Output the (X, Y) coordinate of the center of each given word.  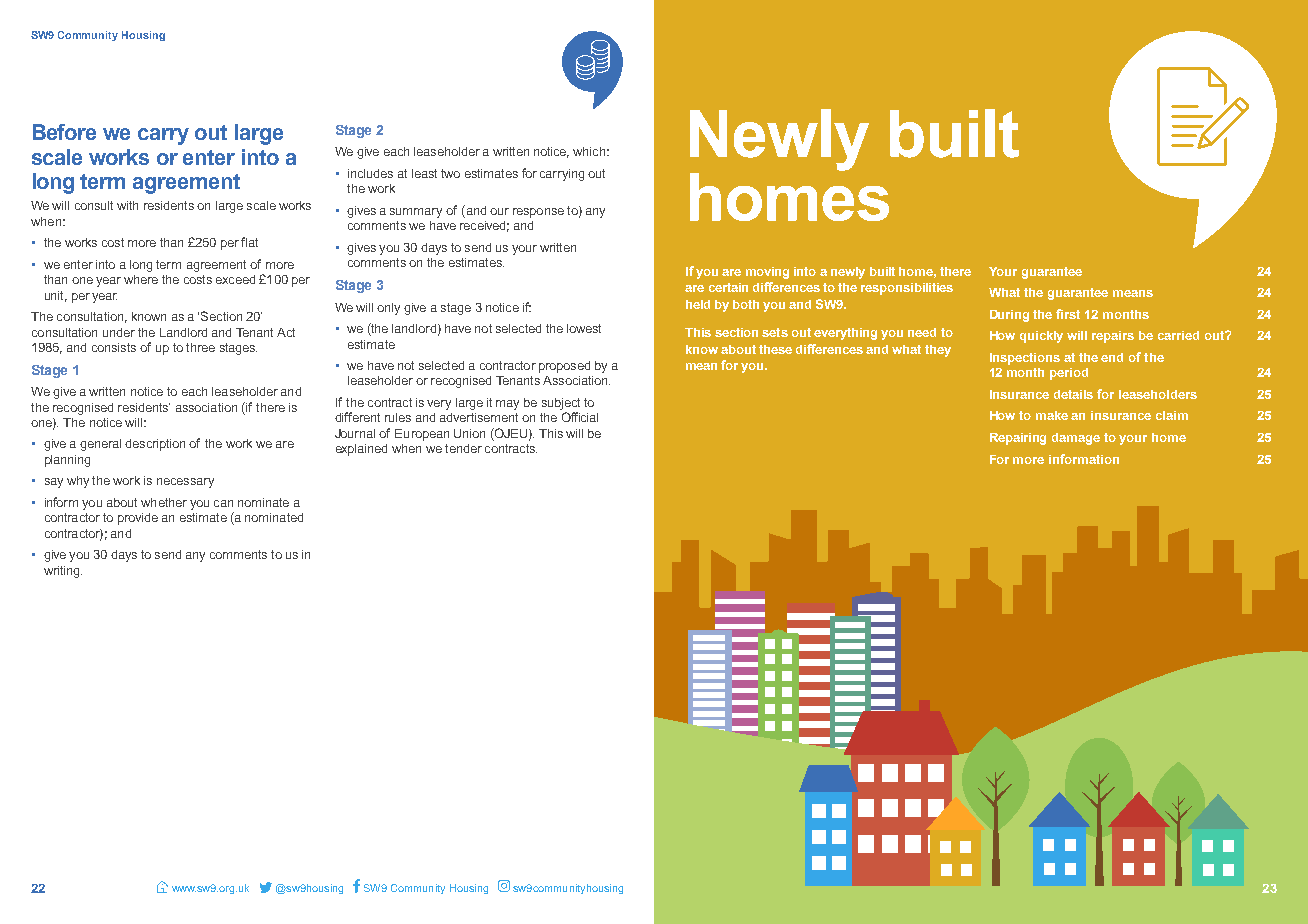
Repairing (1018, 439)
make (1052, 415)
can (223, 503)
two (450, 173)
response (538, 213)
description (155, 445)
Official (580, 417)
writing (63, 572)
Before (64, 132)
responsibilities (907, 289)
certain (728, 287)
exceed (235, 279)
